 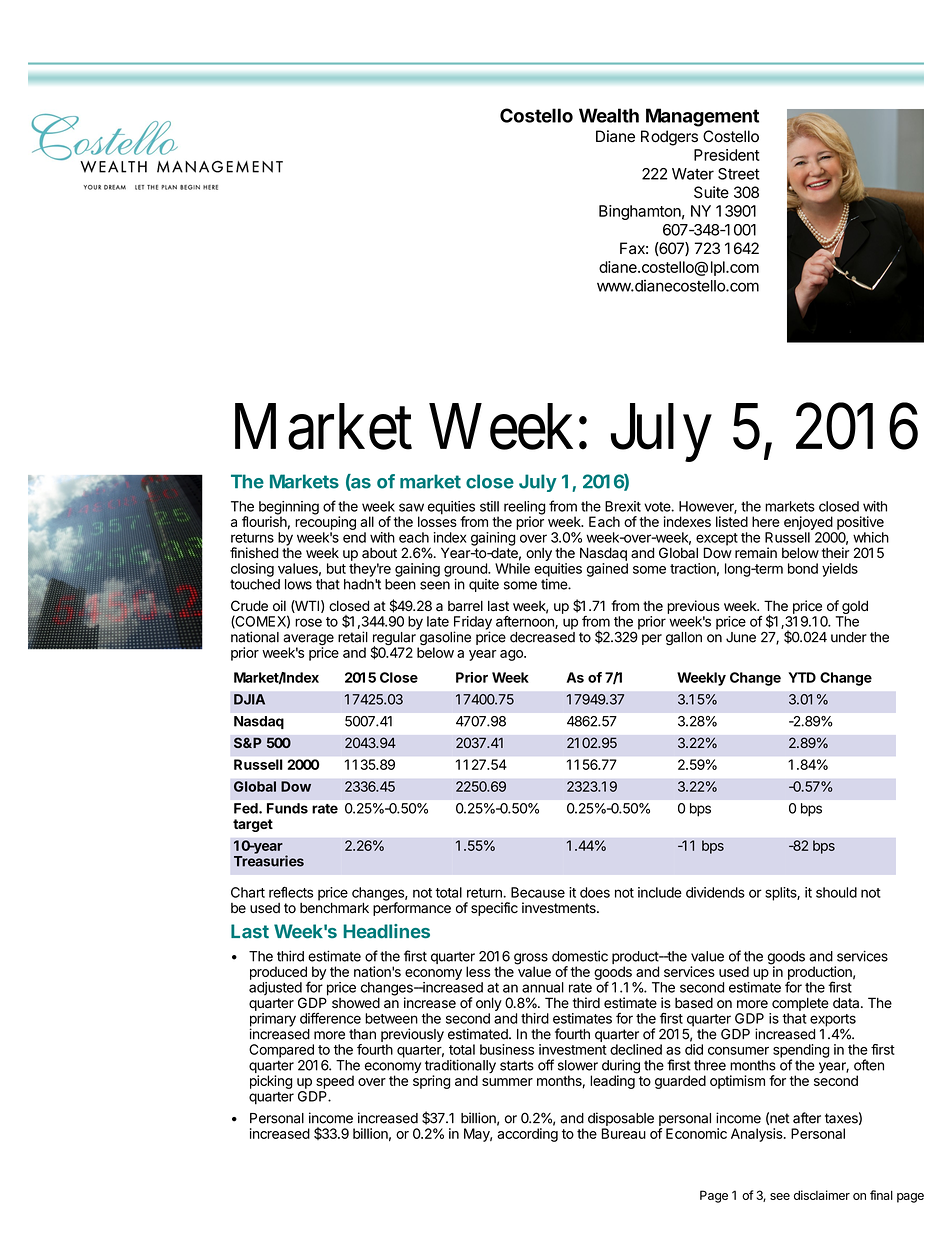 I want to click on Rodgers, so click(x=669, y=138).
